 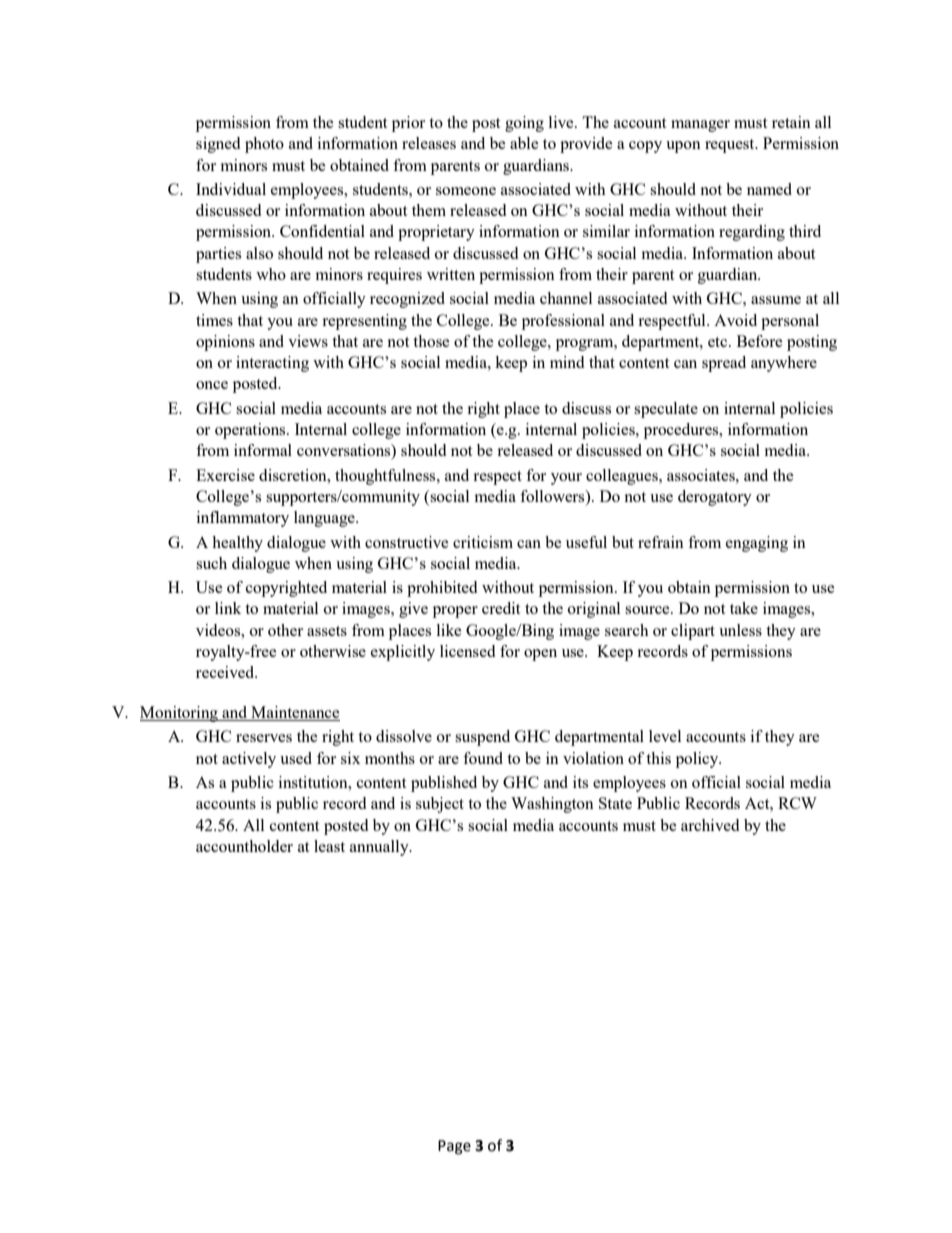 I want to click on annually, so click(x=380, y=848).
